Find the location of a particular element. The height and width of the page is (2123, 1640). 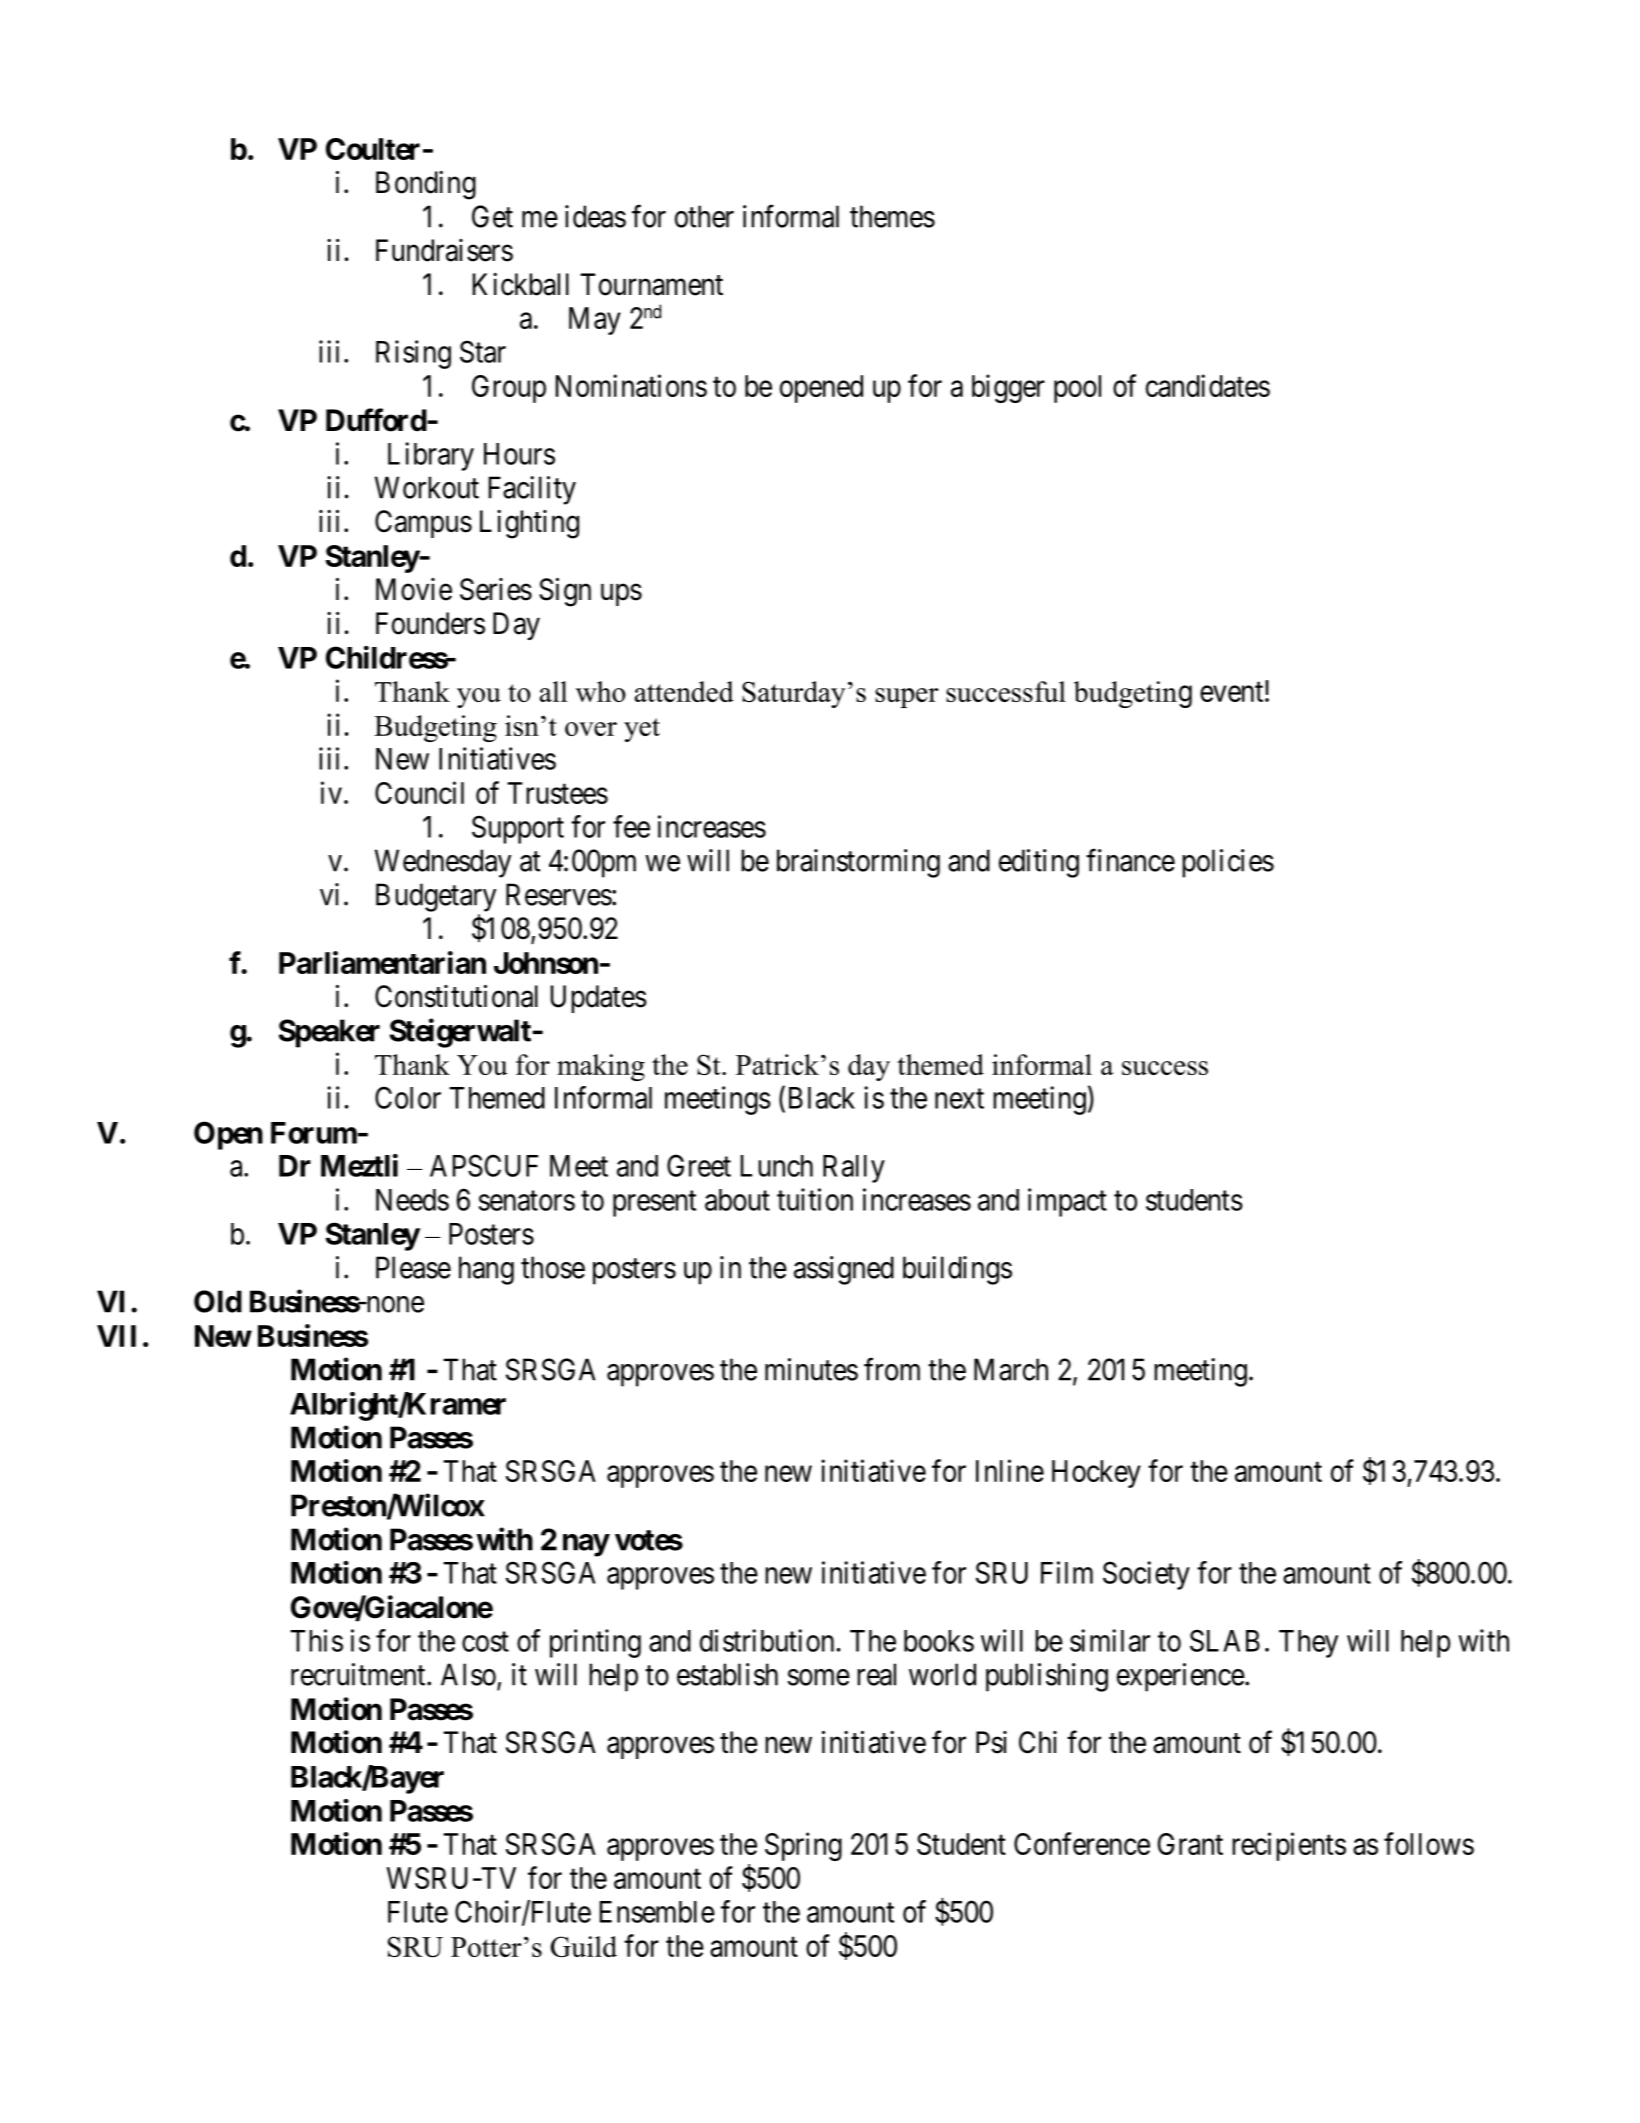

pool is located at coordinates (1077, 389).
